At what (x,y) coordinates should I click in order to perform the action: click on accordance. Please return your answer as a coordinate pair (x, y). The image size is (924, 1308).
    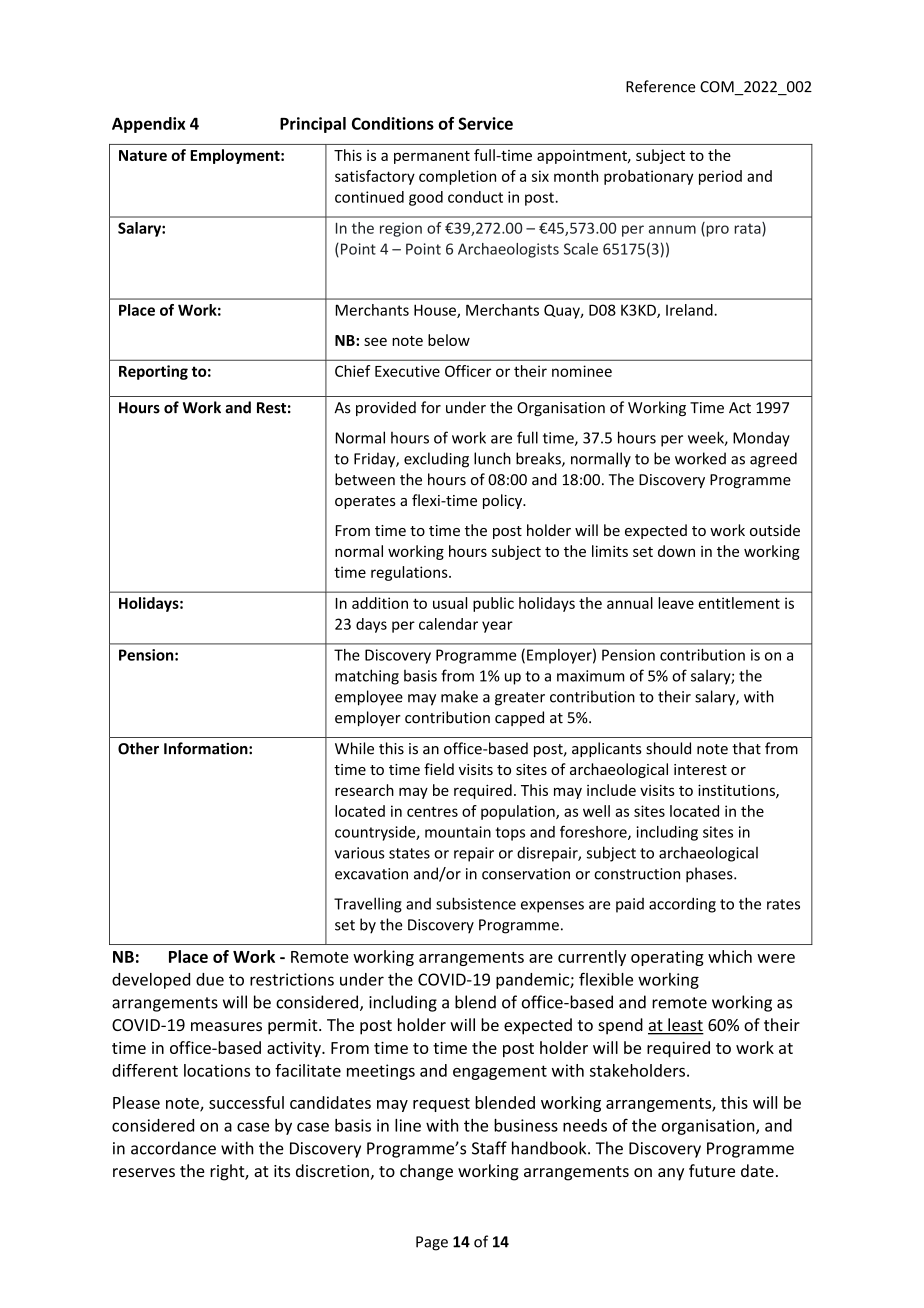
    Looking at the image, I should click on (173, 1148).
